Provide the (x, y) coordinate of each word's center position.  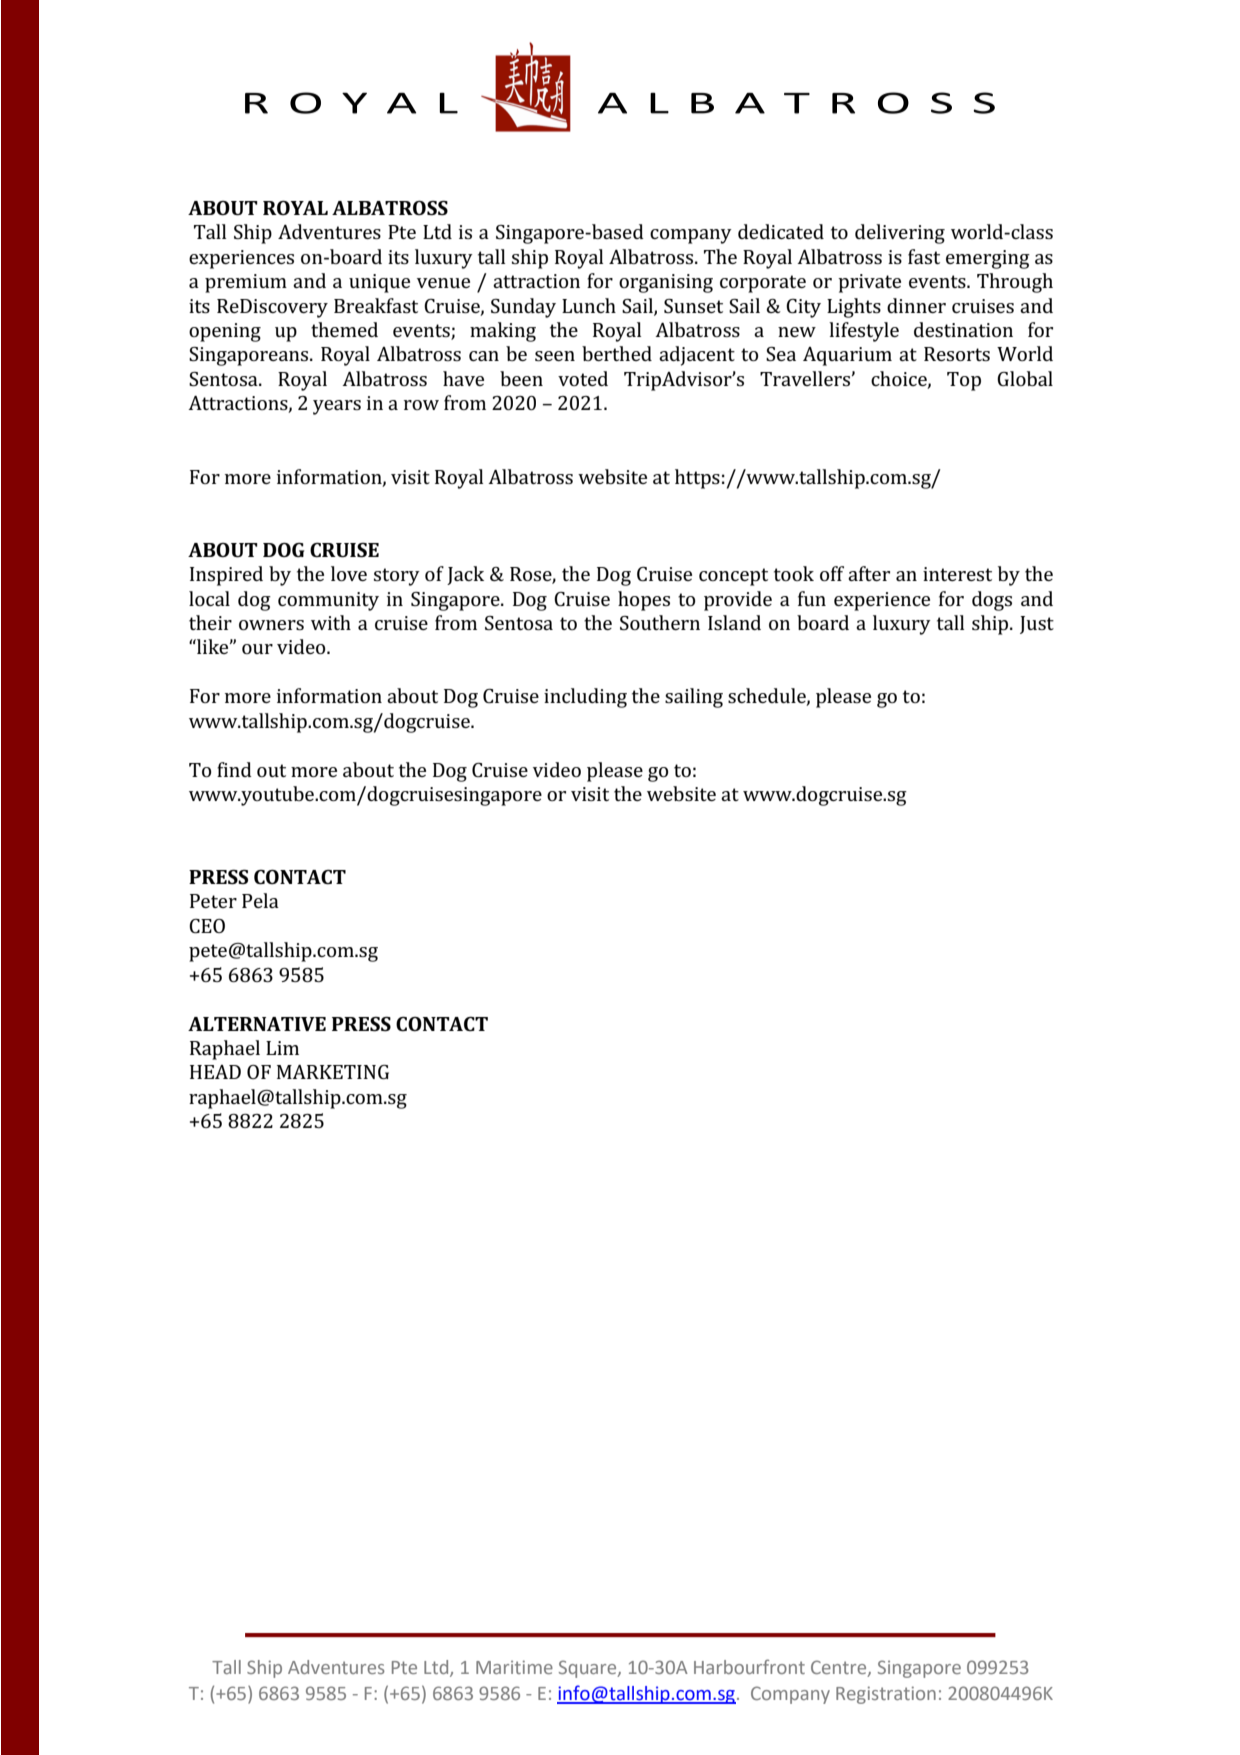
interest (957, 574)
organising (666, 283)
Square (589, 1669)
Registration (886, 1695)
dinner (916, 305)
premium (246, 283)
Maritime (514, 1667)
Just (1037, 625)
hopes (644, 601)
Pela (260, 900)
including (585, 698)
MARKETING (333, 1072)
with (331, 622)
